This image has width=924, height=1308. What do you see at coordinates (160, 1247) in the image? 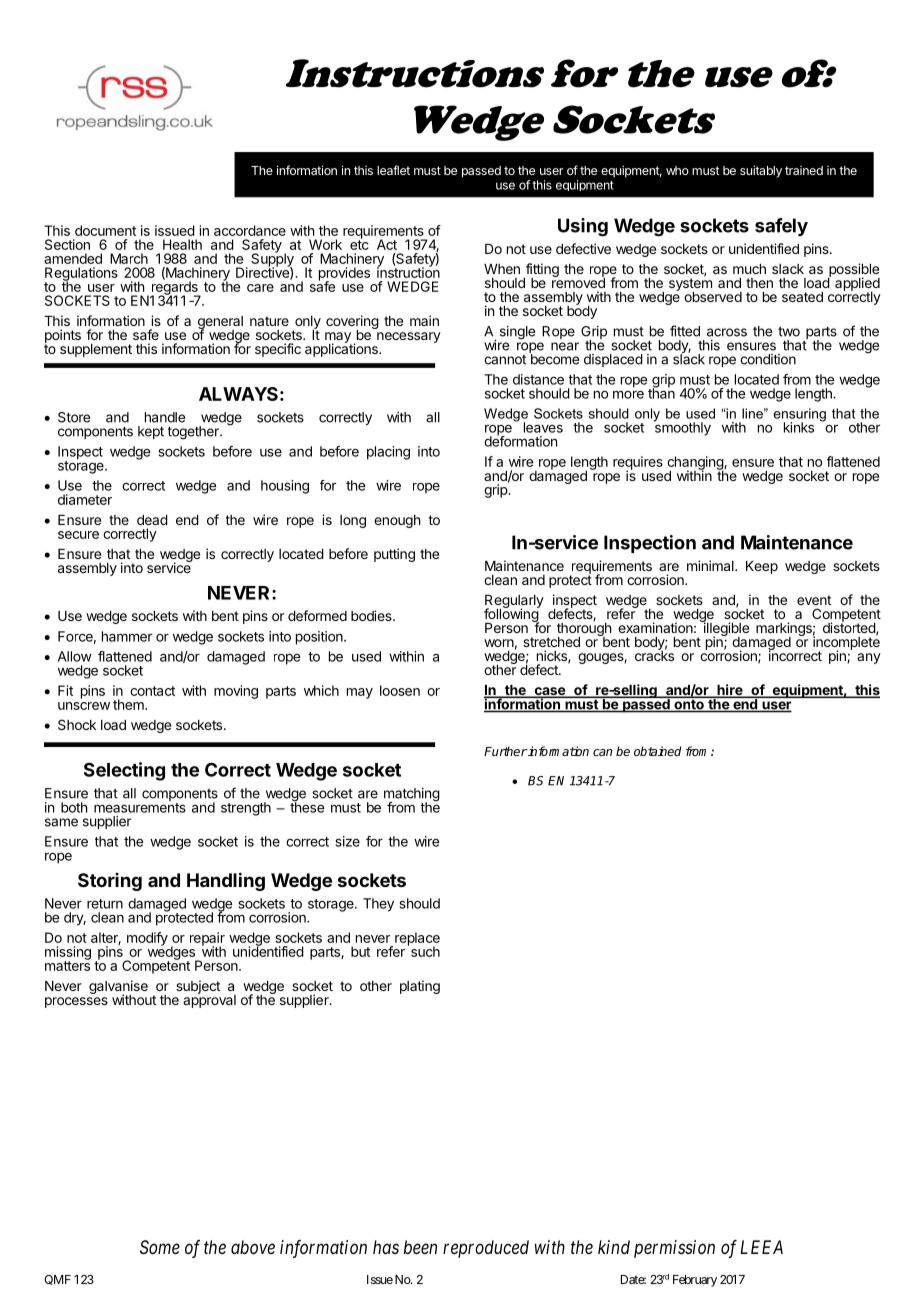
I see `Some` at bounding box center [160, 1247].
